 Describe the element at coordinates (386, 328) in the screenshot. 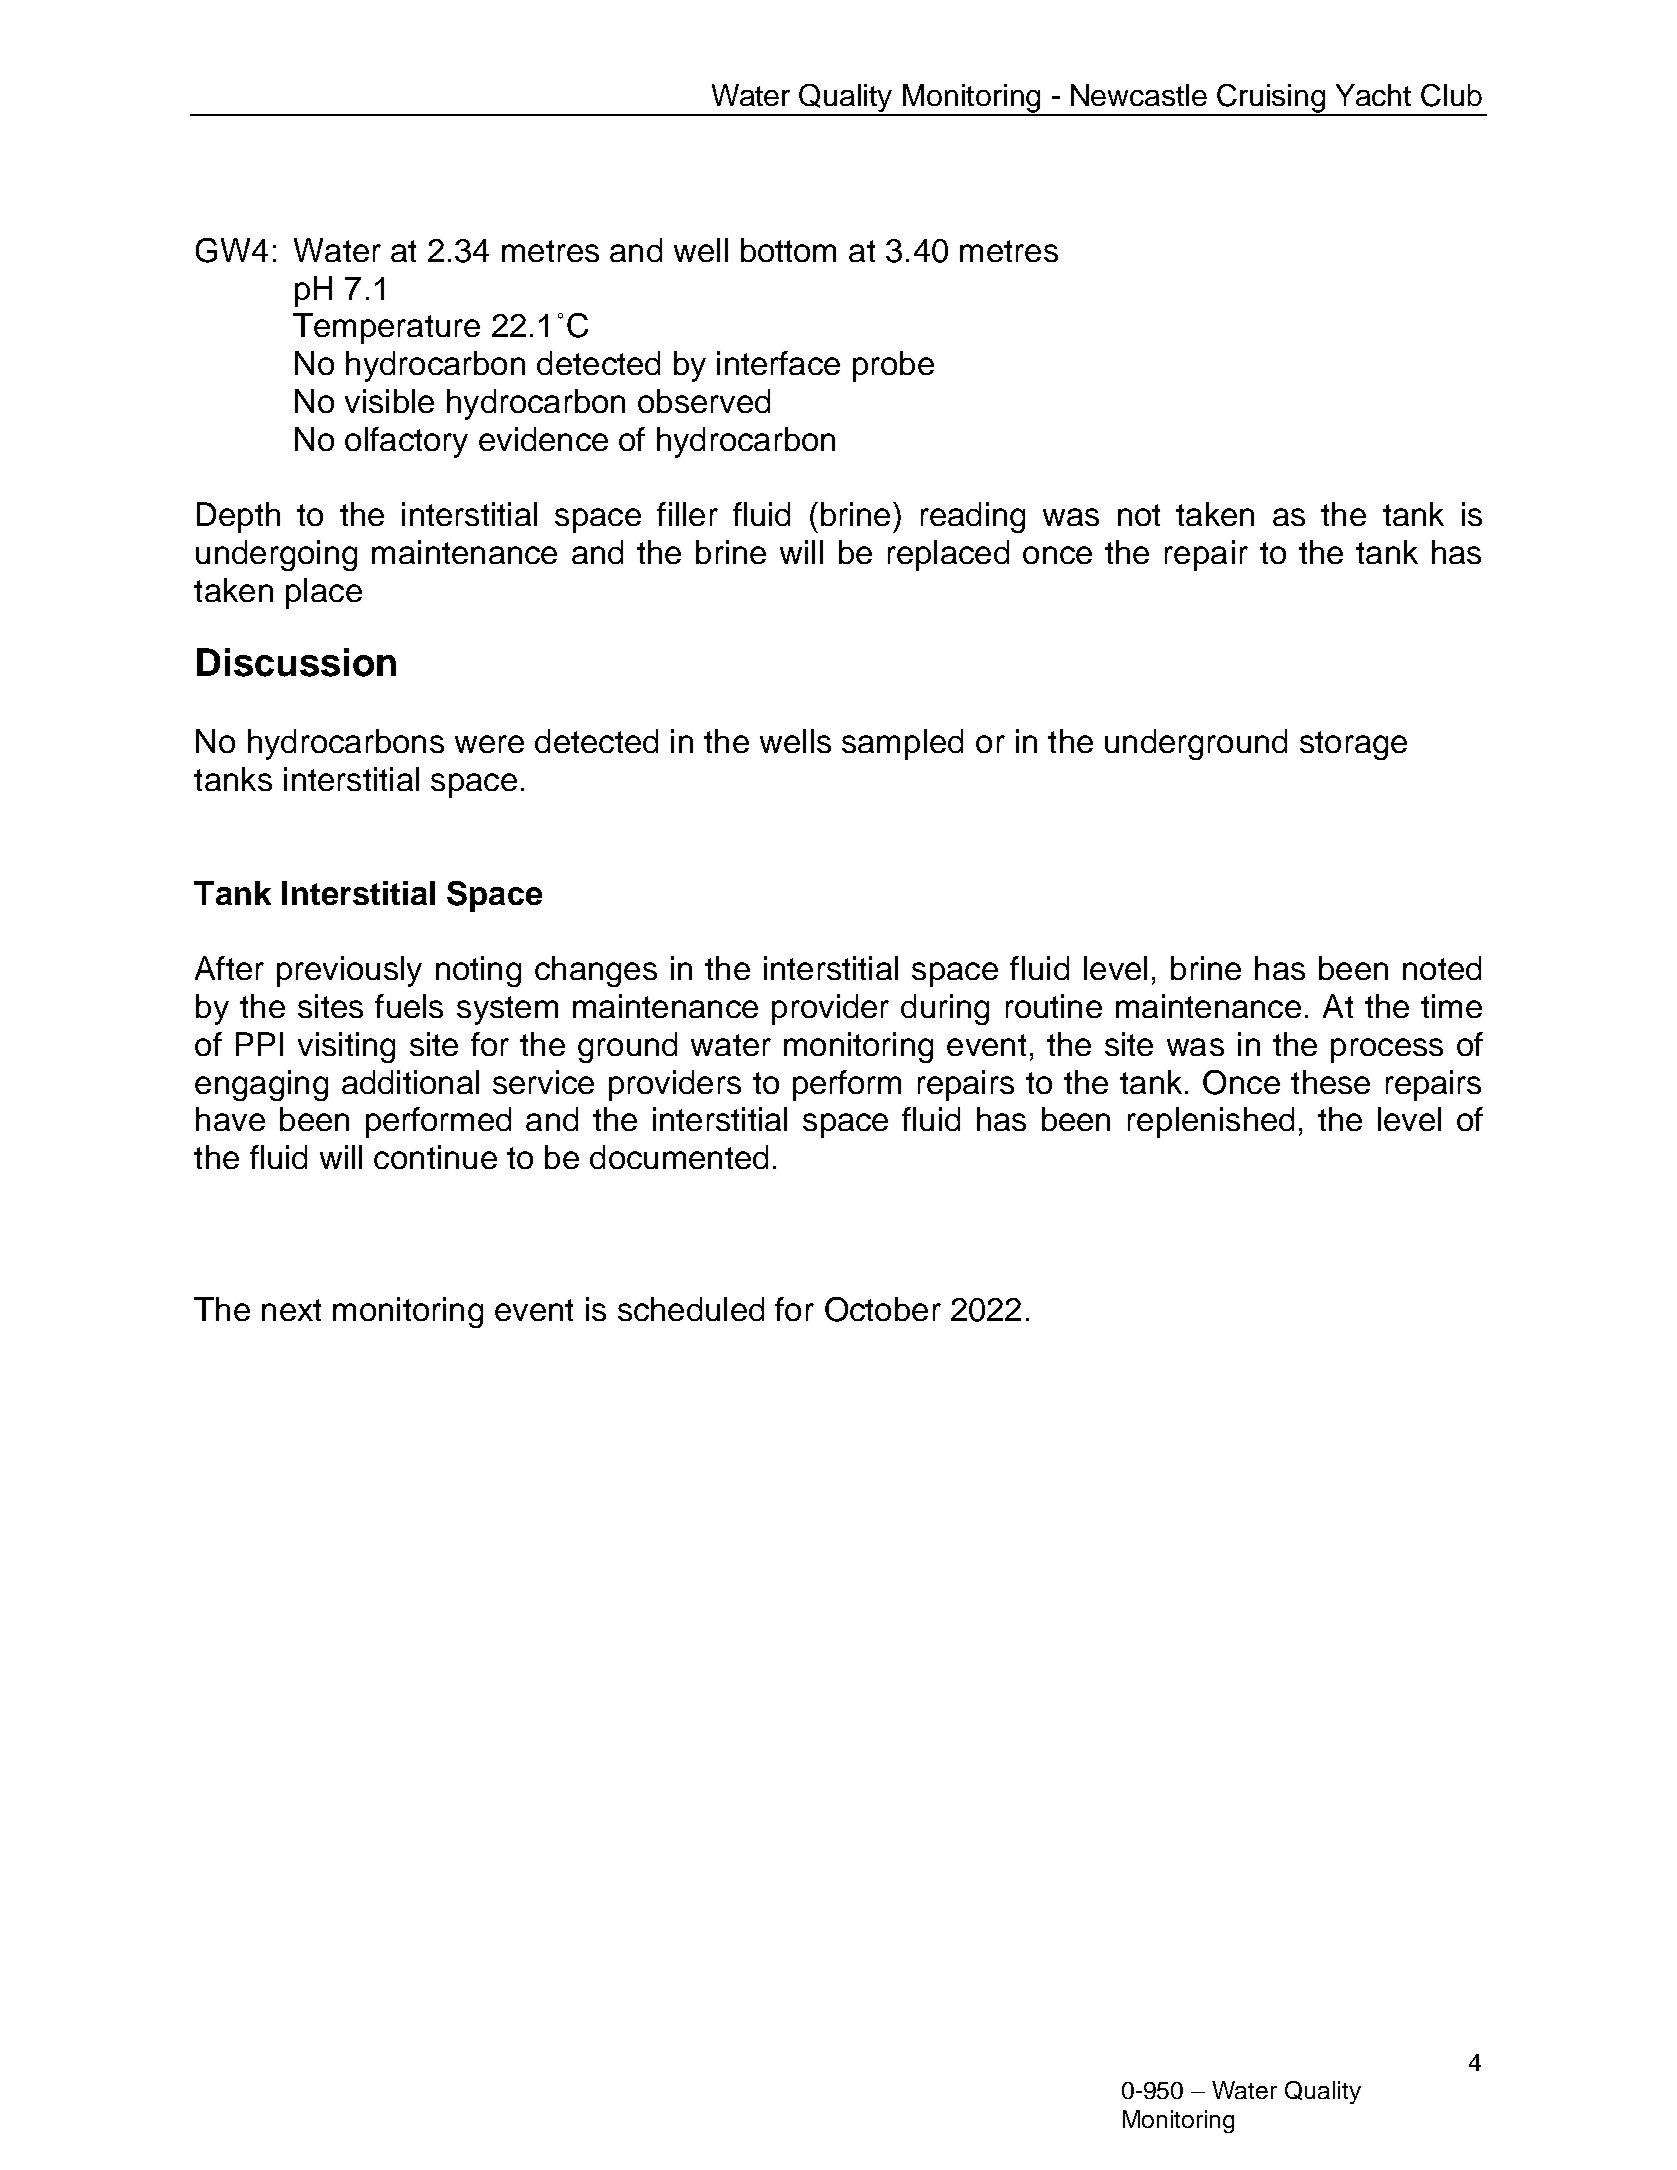

I see `Temperature` at that location.
